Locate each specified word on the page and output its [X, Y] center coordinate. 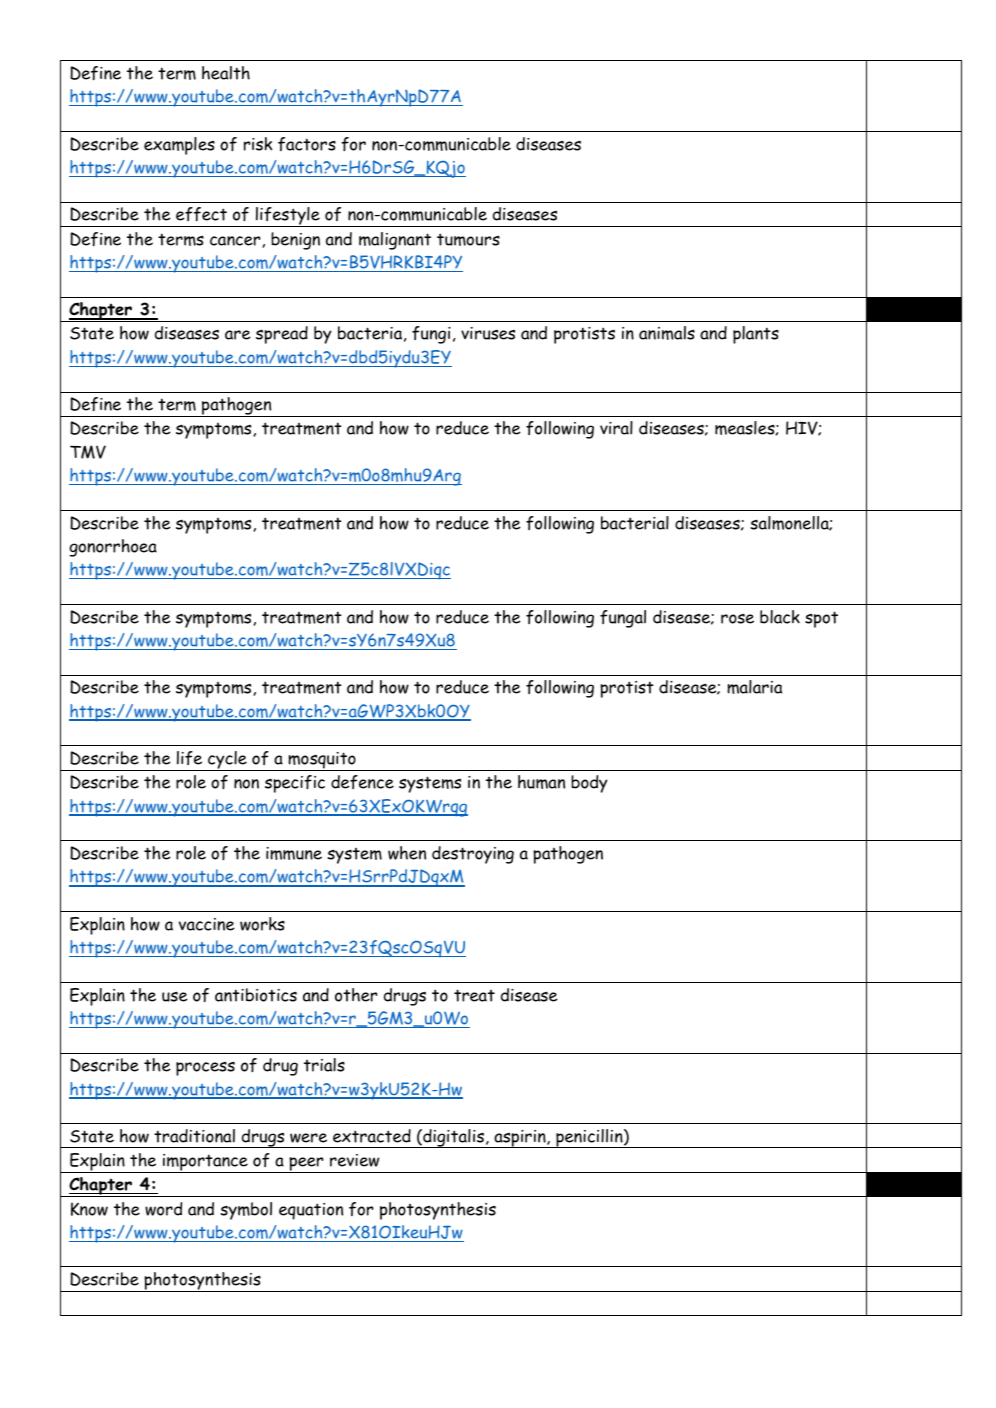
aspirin [520, 1139]
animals [667, 333]
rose [737, 618]
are [238, 335]
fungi [431, 335]
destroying [473, 855]
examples [179, 146]
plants [756, 335]
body [589, 784]
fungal [623, 619]
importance [205, 1163]
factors [307, 144]
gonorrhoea [113, 548]
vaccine [207, 924]
